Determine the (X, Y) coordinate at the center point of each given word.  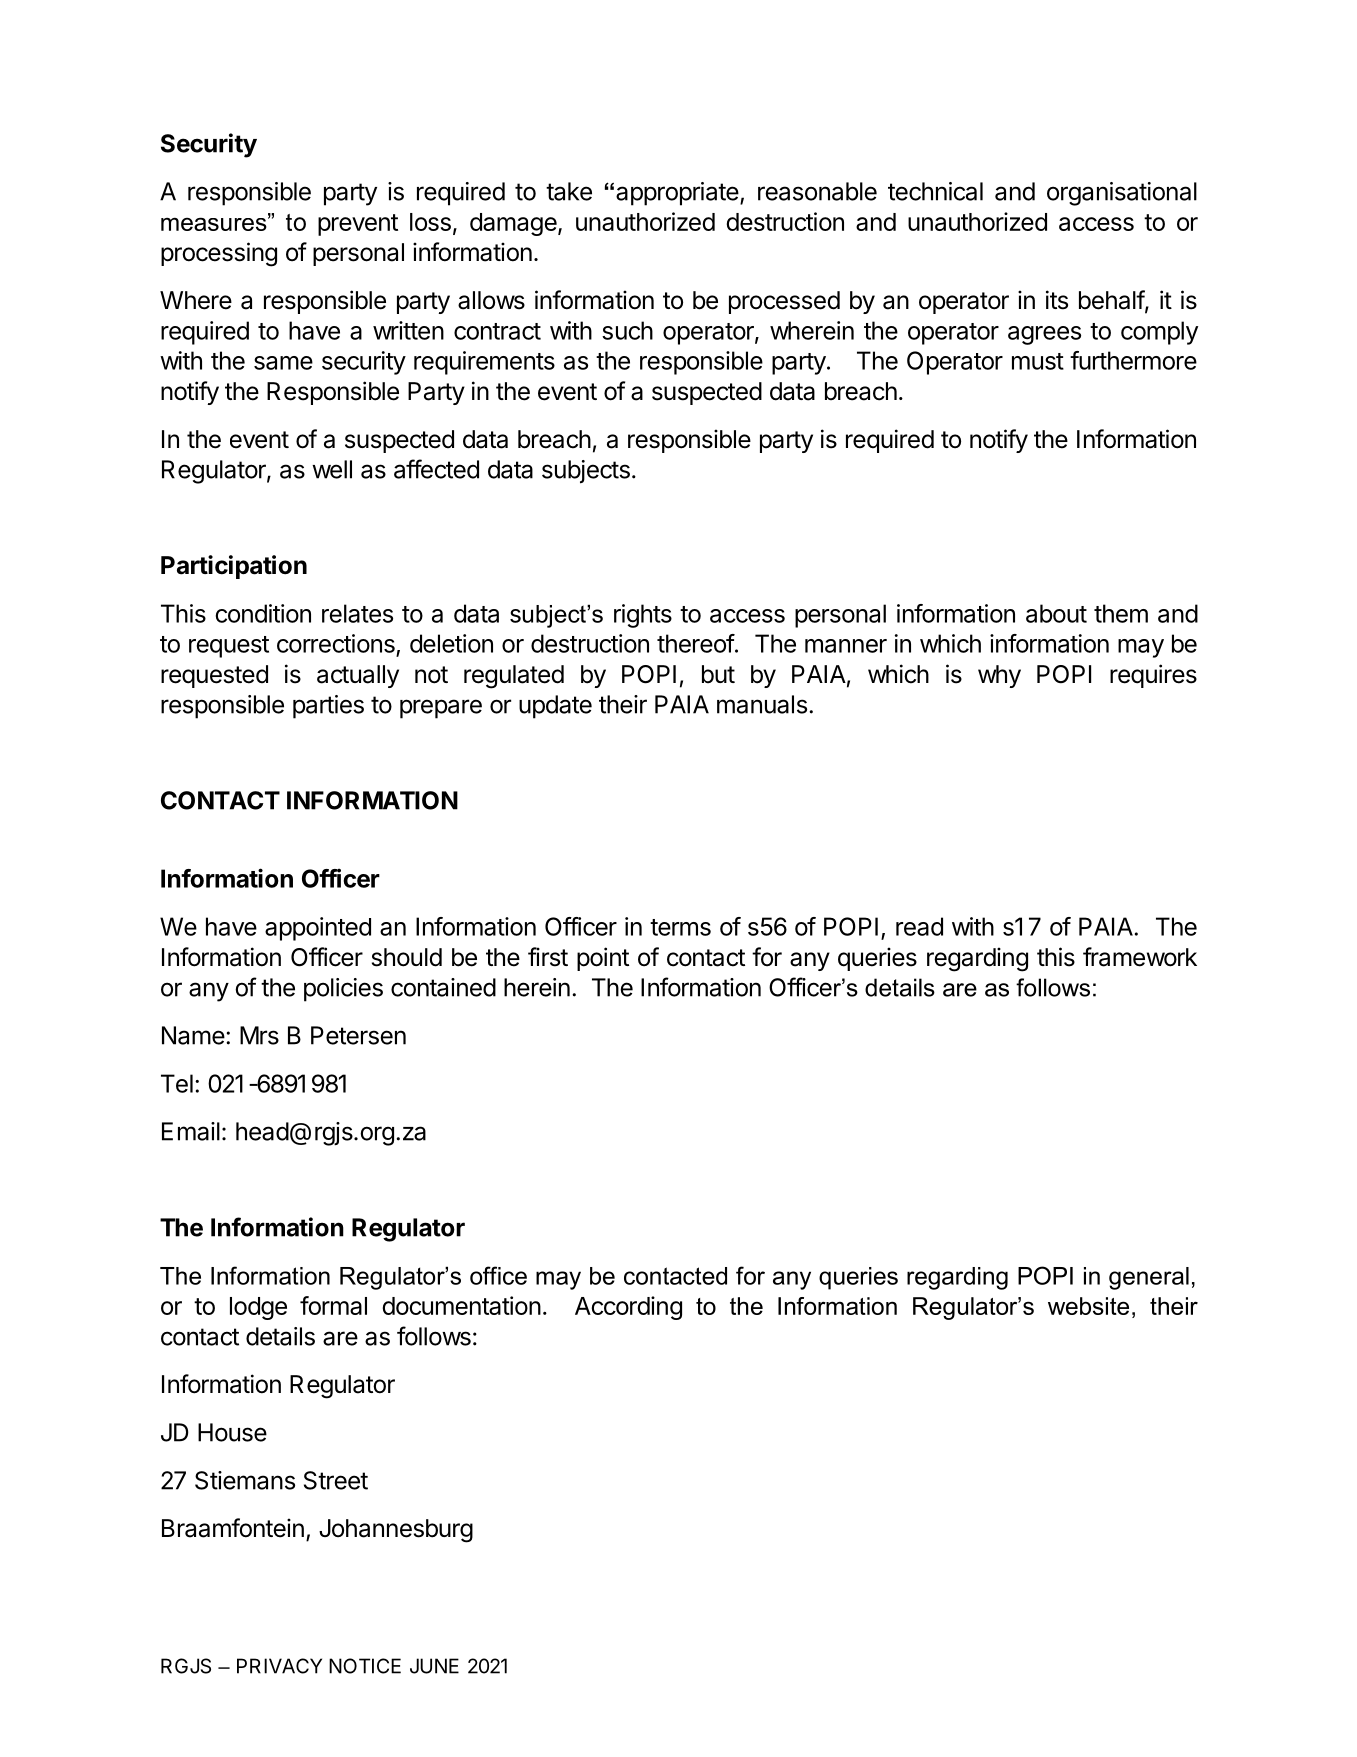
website (1088, 1306)
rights (643, 616)
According (628, 1308)
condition (263, 613)
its (1057, 300)
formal (333, 1305)
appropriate (677, 194)
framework (1140, 957)
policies (343, 990)
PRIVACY (279, 1666)
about (1056, 613)
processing (219, 254)
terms (680, 927)
